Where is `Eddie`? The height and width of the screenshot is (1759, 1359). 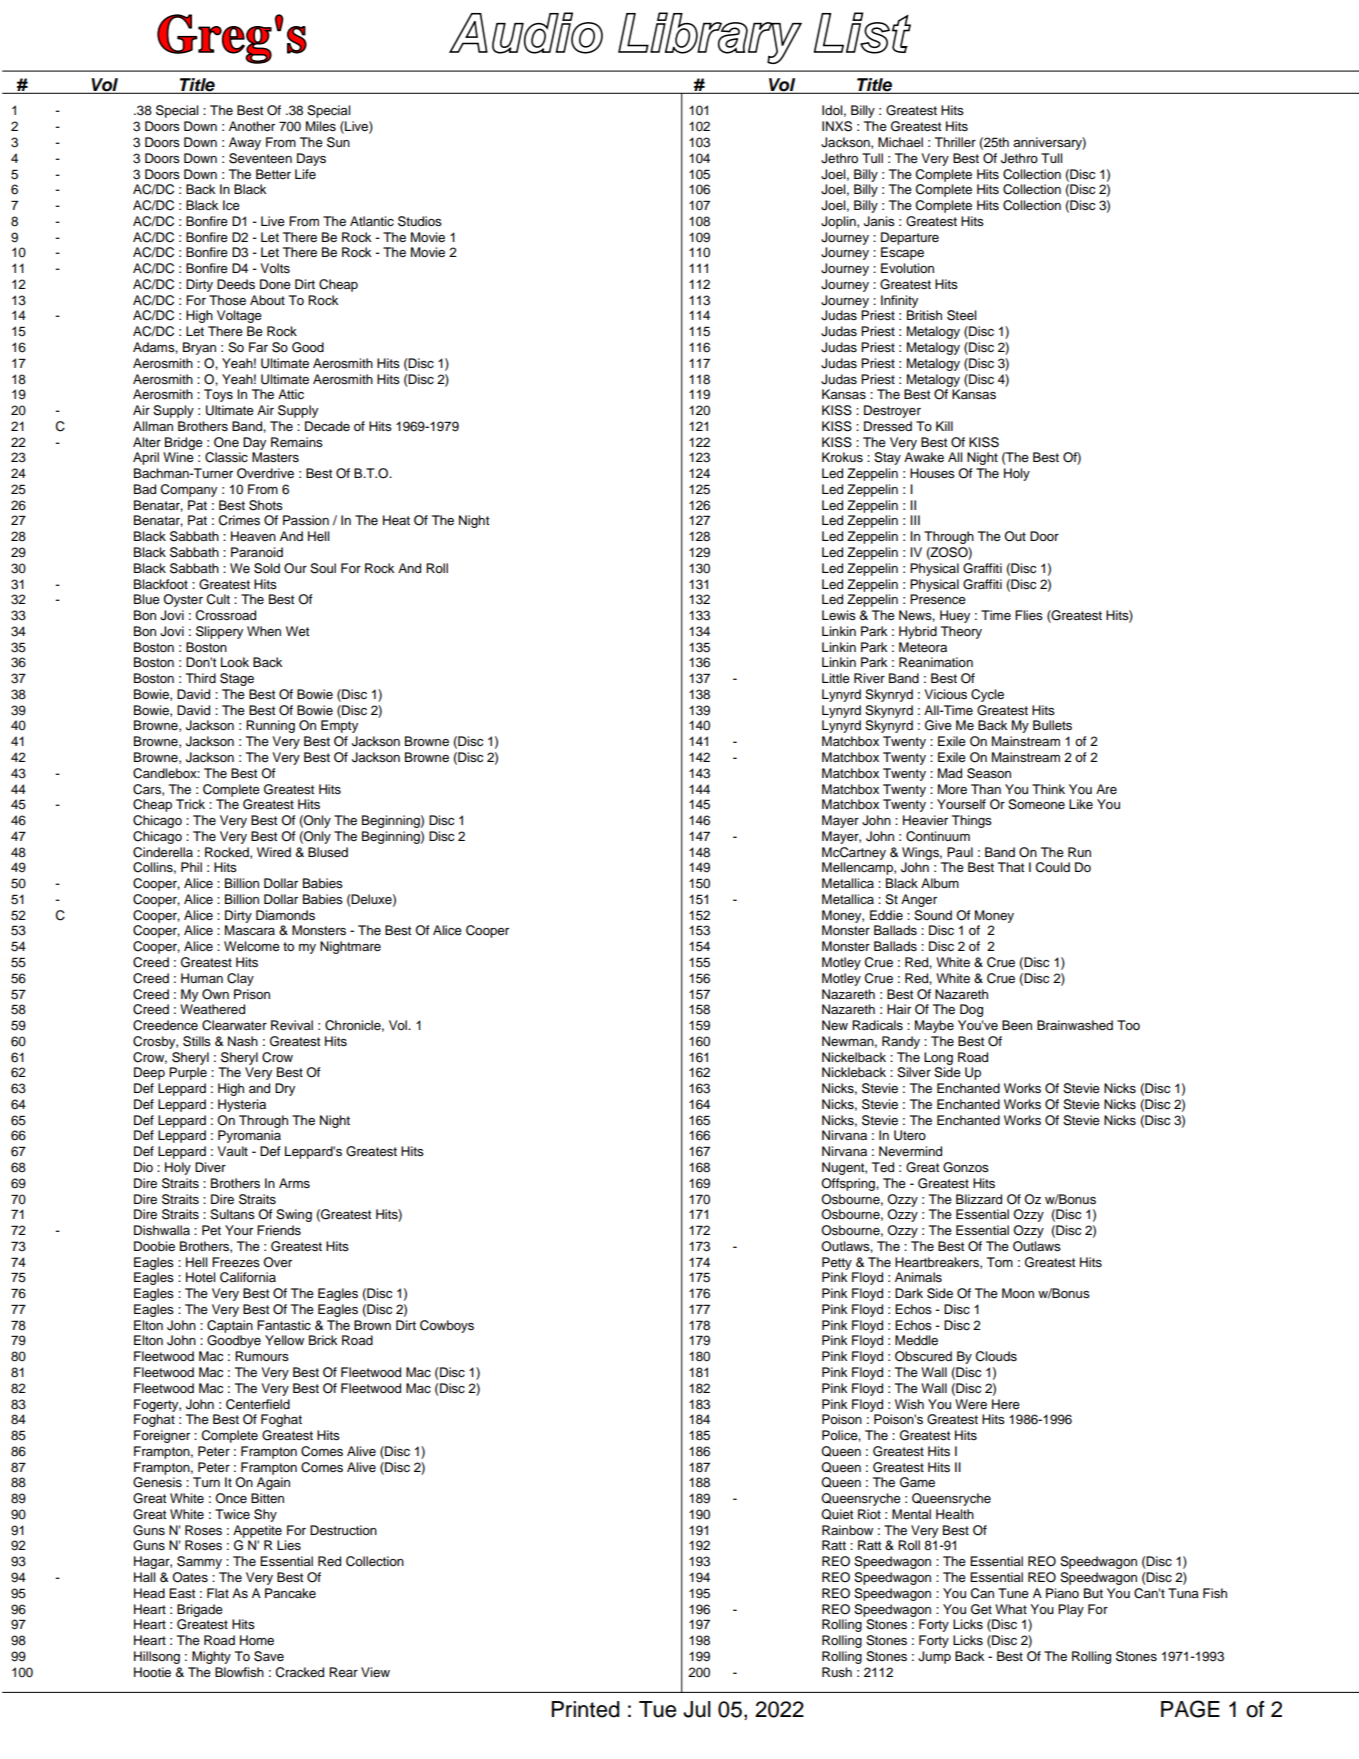
Eddie is located at coordinates (886, 915).
